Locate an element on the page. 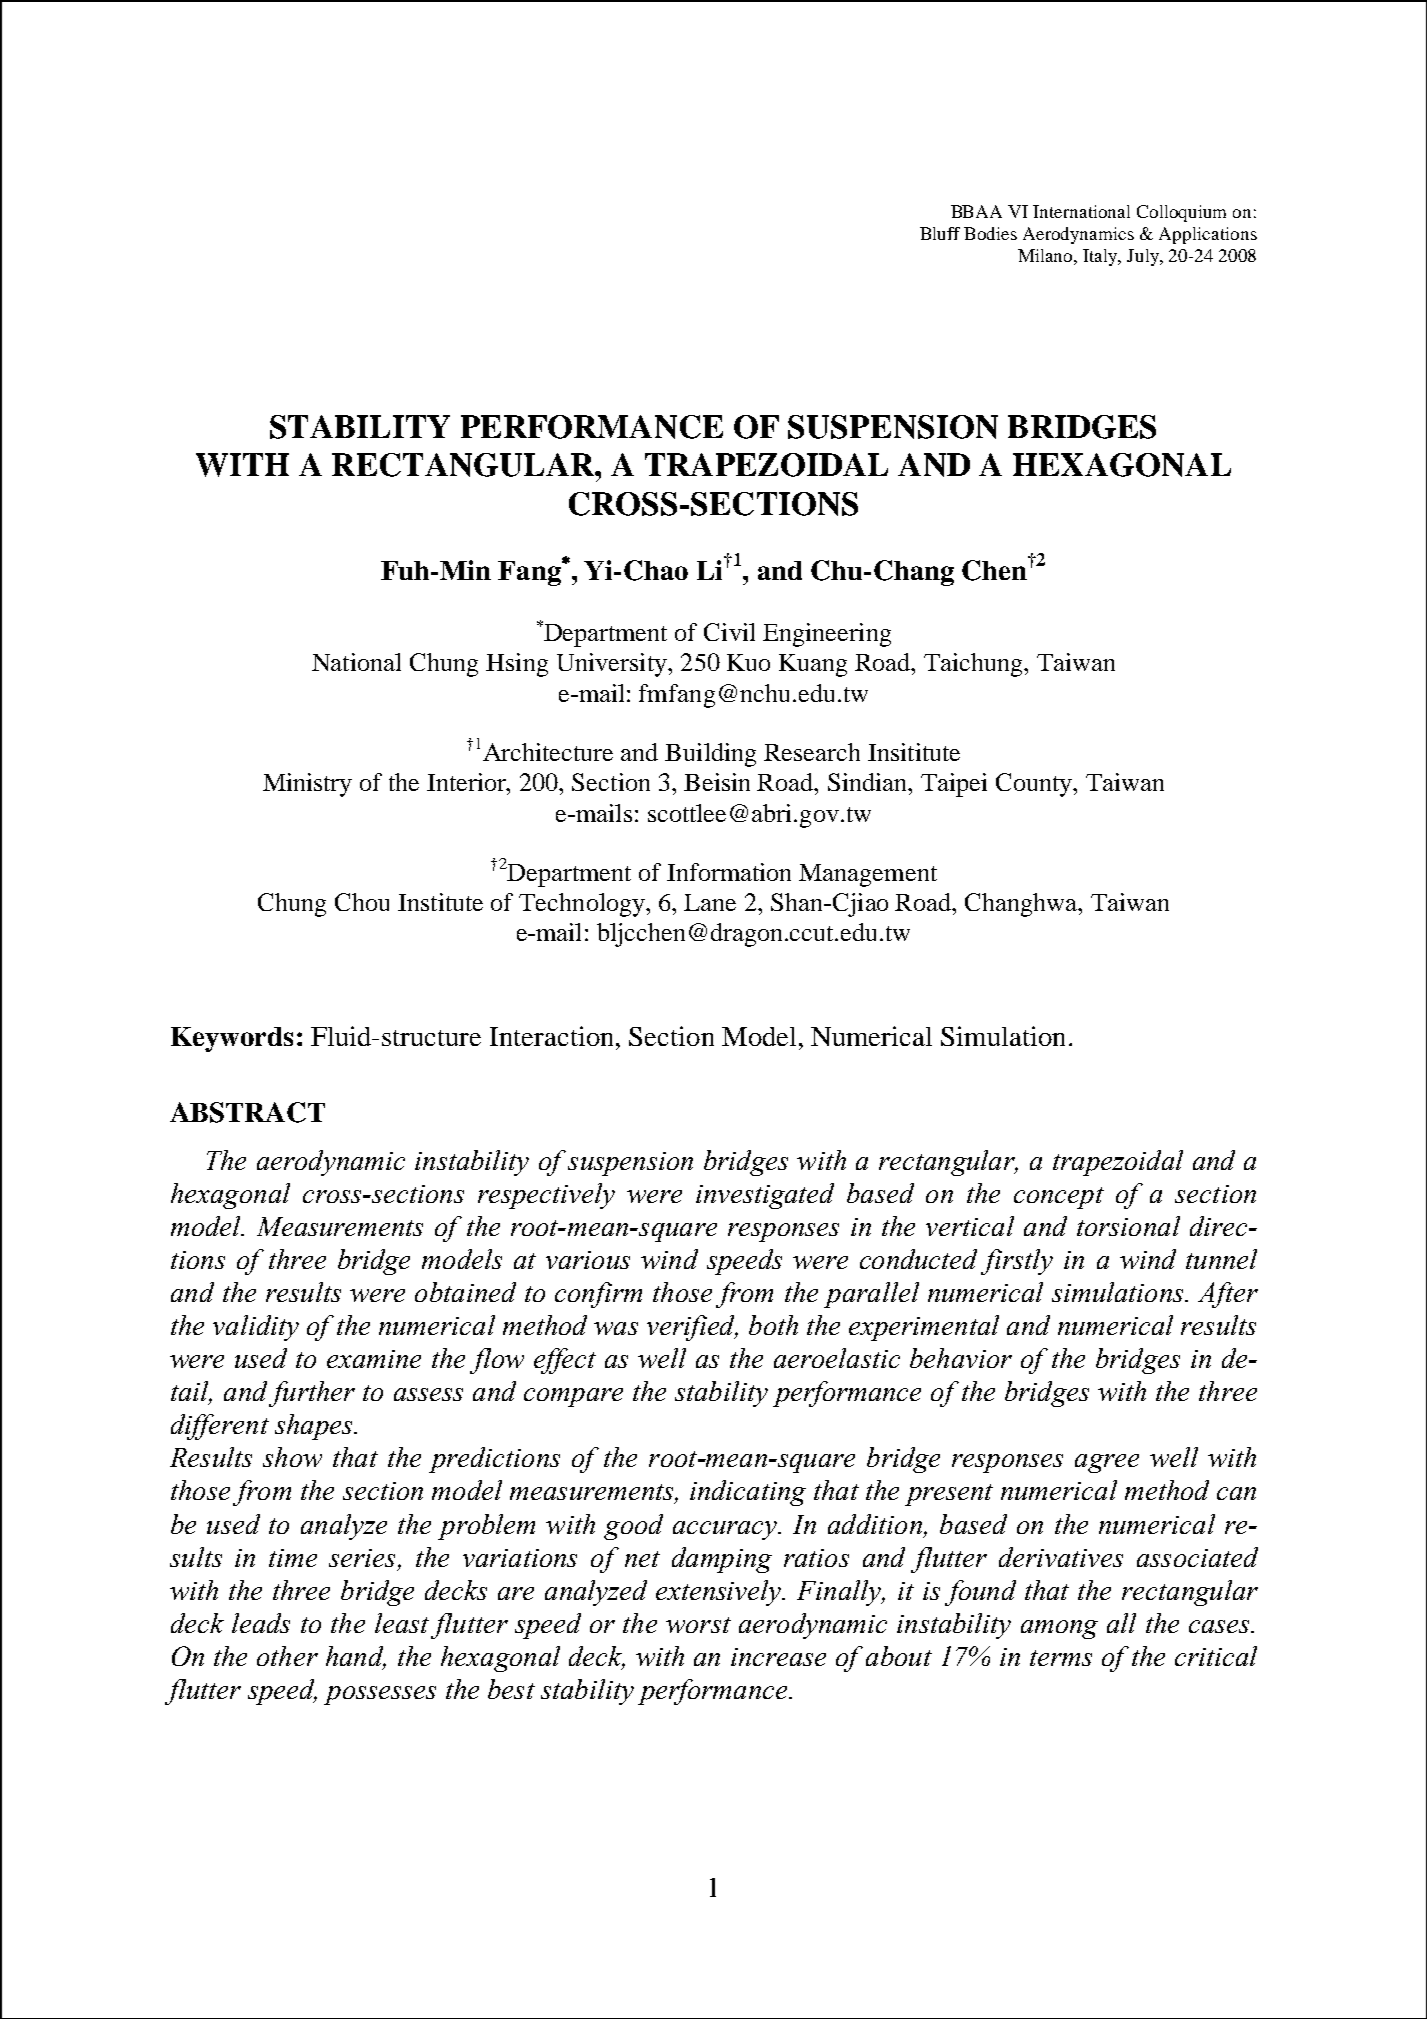  County is located at coordinates (1035, 785).
